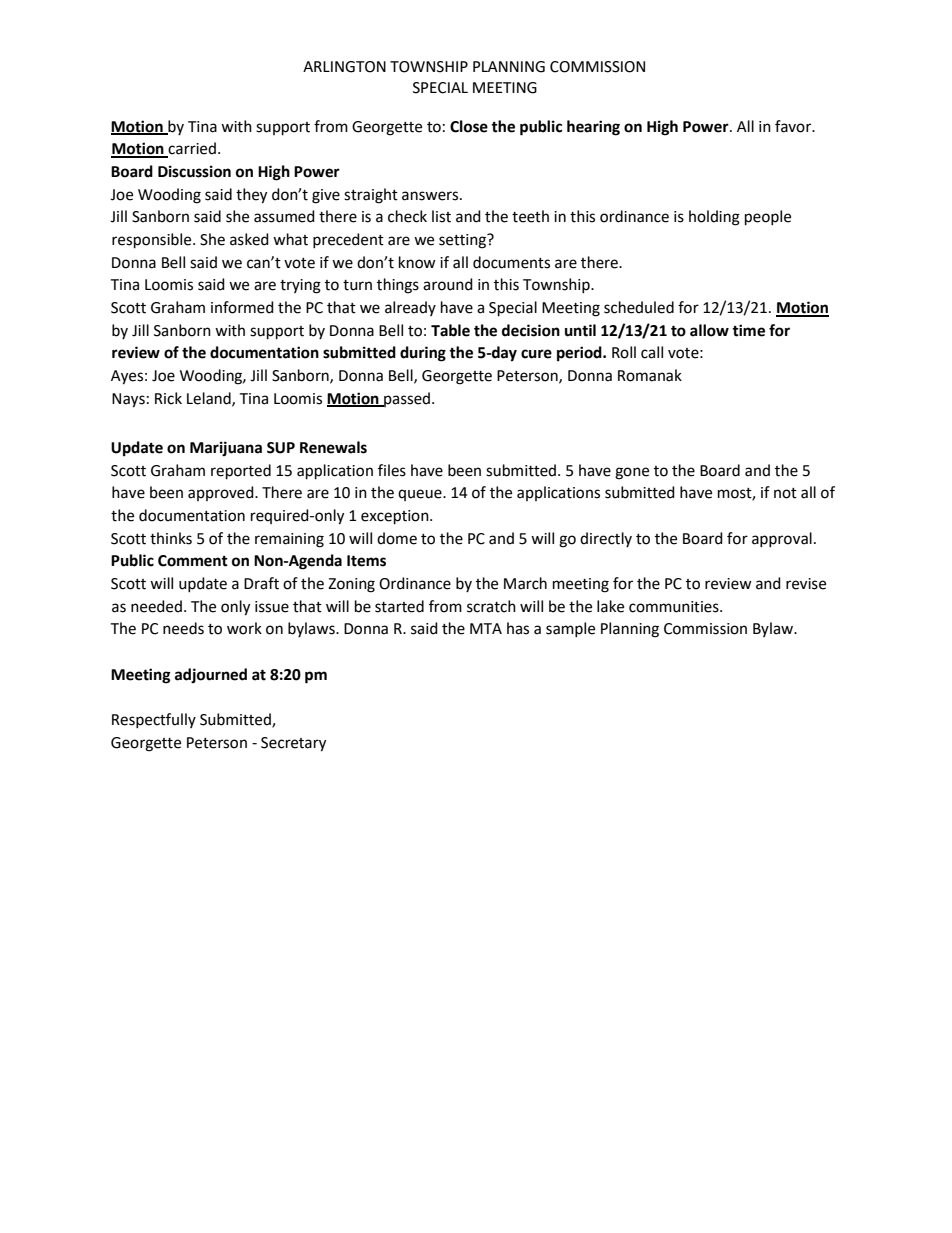 Image resolution: width=952 pixels, height=1233 pixels. Describe the element at coordinates (191, 149) in the screenshot. I see `carried` at that location.
